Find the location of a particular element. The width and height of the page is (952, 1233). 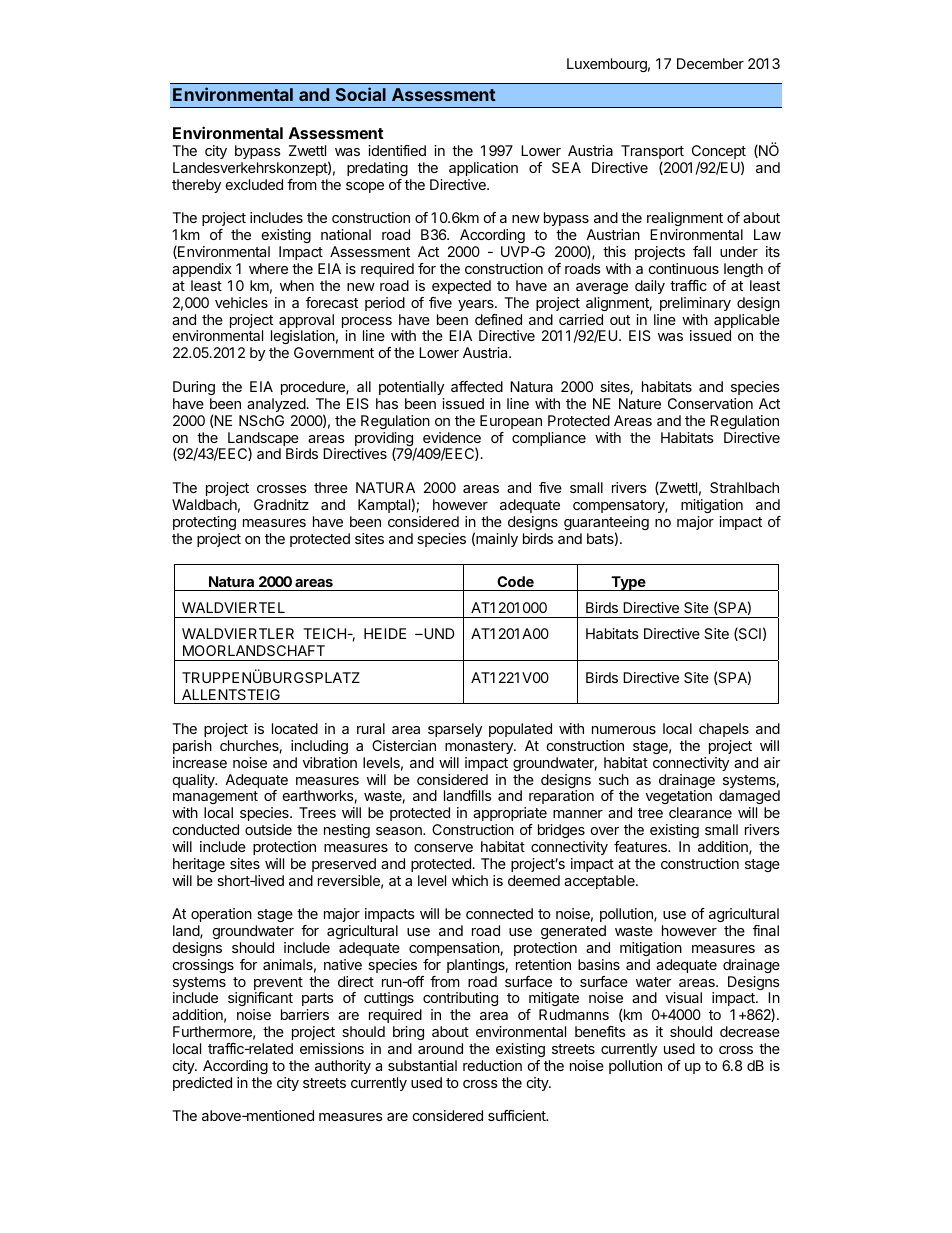

excluded is located at coordinates (254, 184).
